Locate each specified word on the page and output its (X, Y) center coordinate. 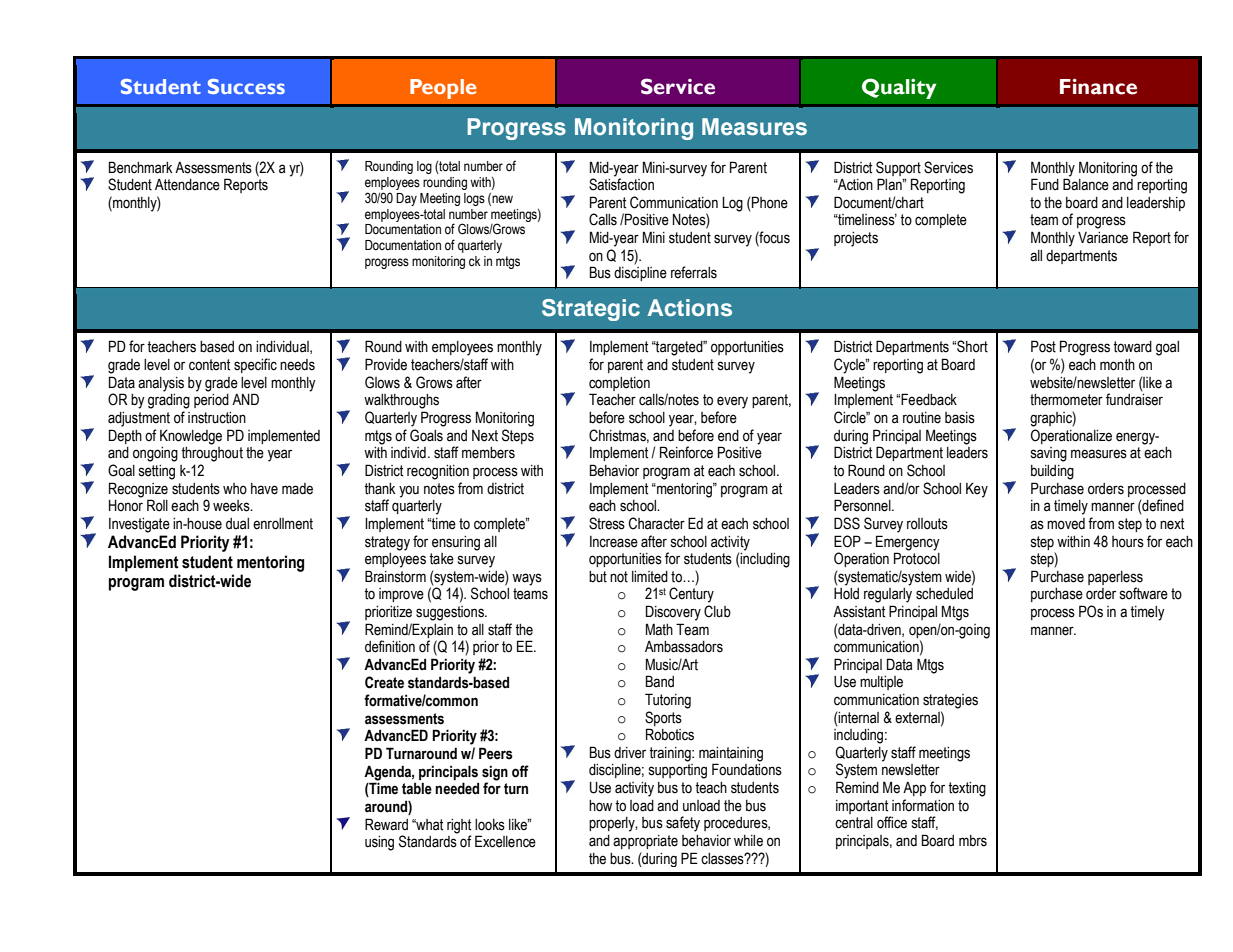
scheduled (944, 594)
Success (246, 86)
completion (619, 384)
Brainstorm (395, 576)
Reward (386, 824)
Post (1043, 346)
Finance (1098, 86)
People (443, 89)
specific (255, 365)
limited (650, 577)
